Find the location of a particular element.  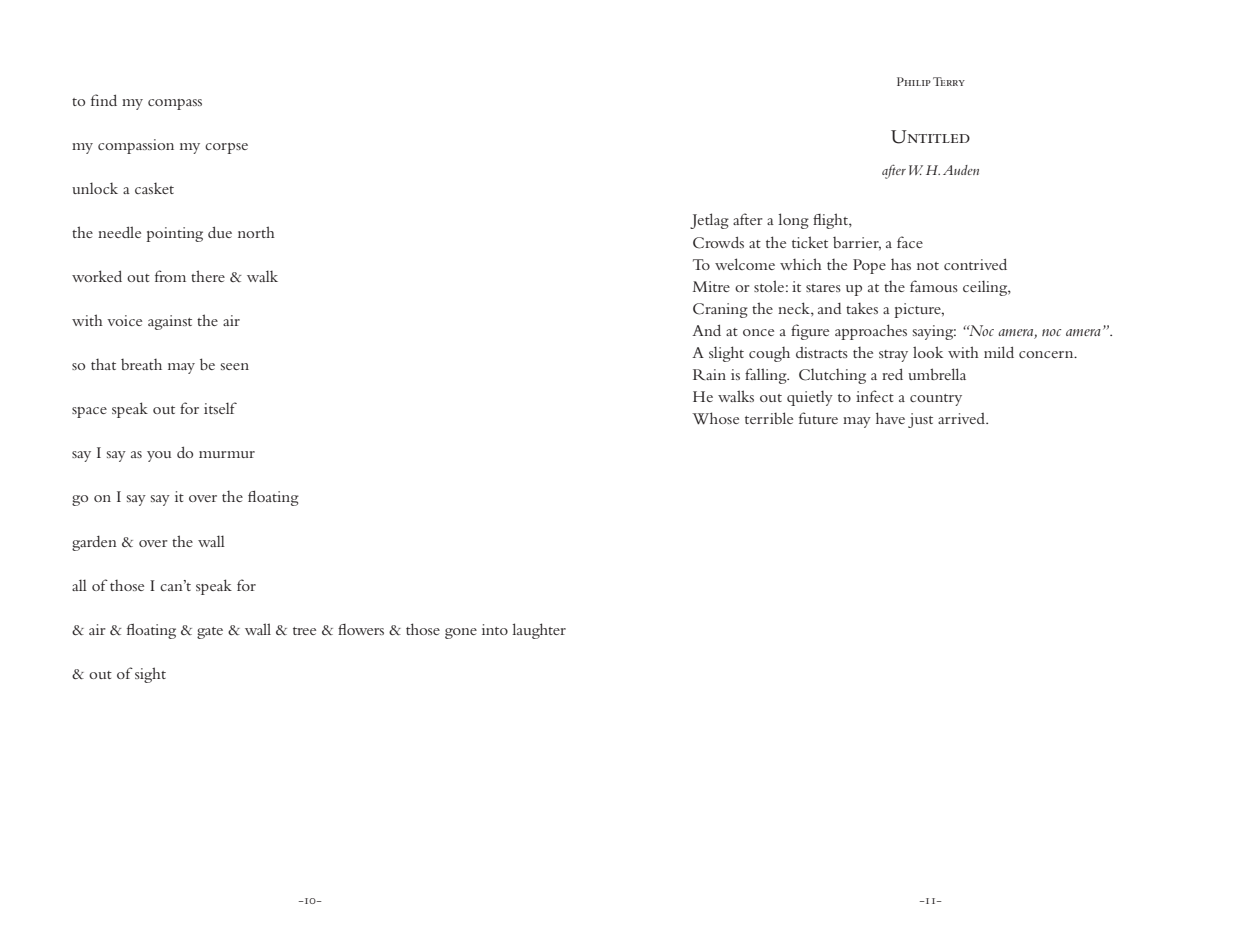

Whose is located at coordinates (715, 418).
